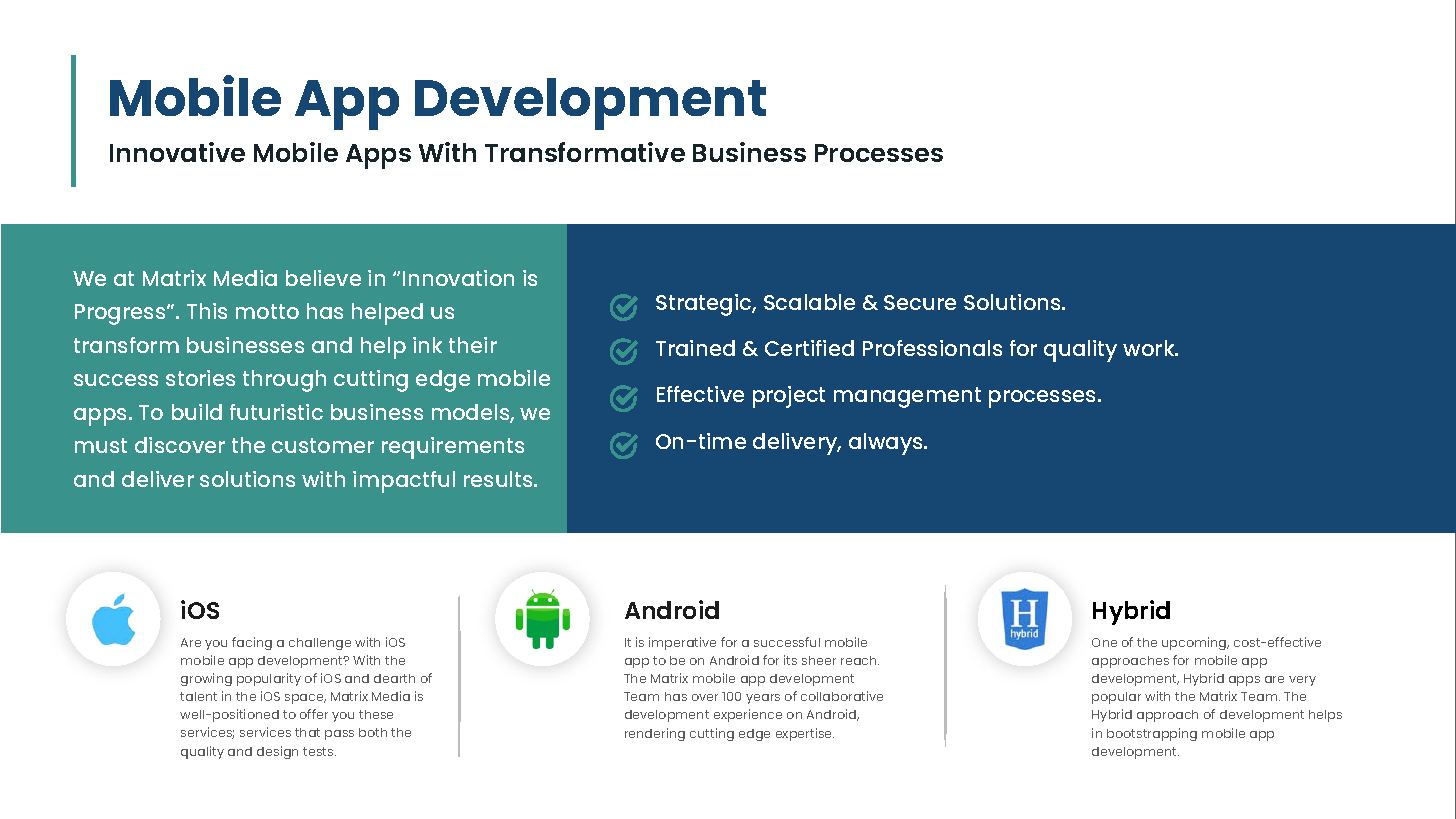 This screenshot has height=819, width=1456. Describe the element at coordinates (307, 732) in the screenshot. I see `that` at that location.
